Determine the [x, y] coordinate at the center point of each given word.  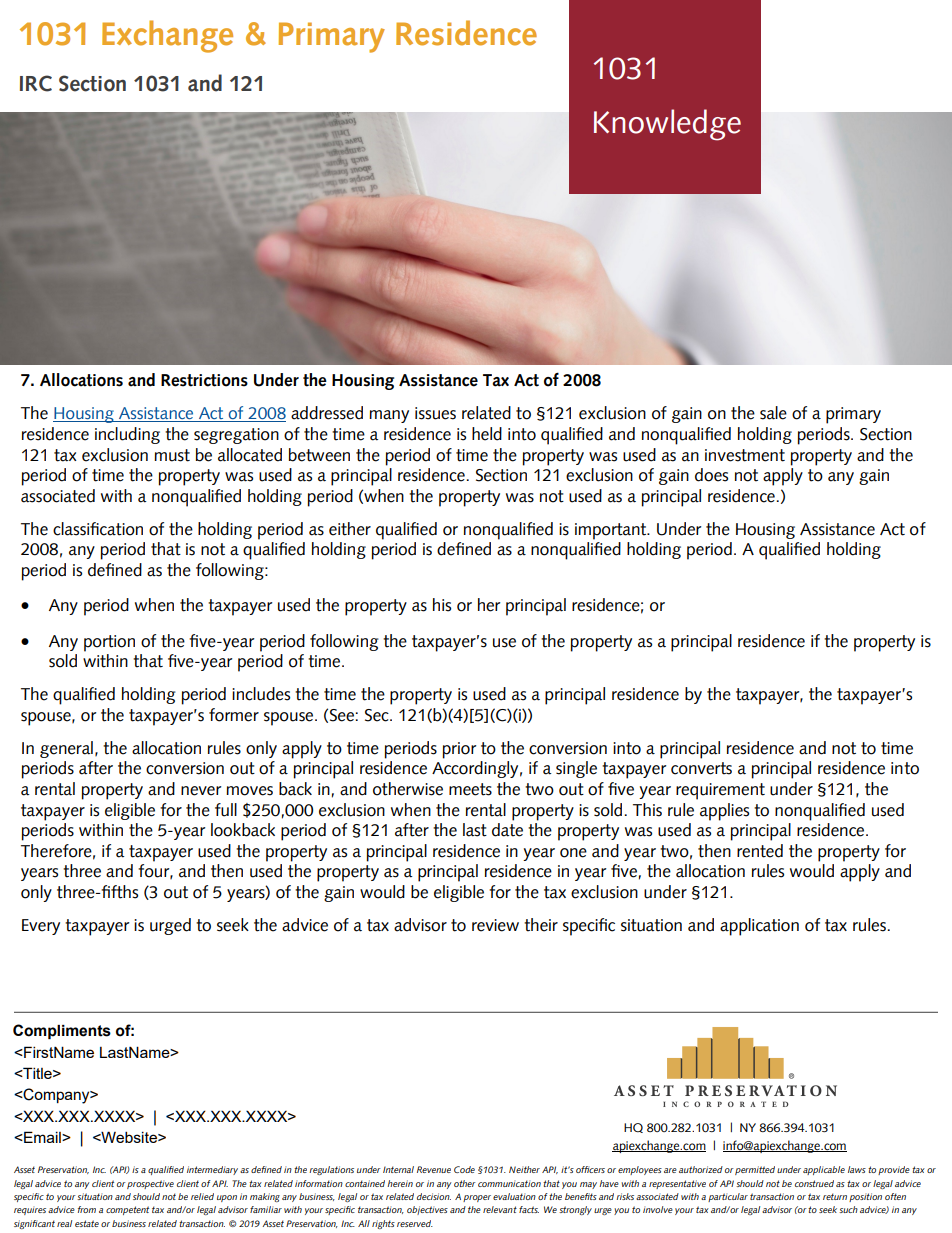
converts [701, 768]
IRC [36, 83]
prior [459, 750]
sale [773, 413]
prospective [150, 1184]
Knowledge [667, 125]
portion [109, 643]
